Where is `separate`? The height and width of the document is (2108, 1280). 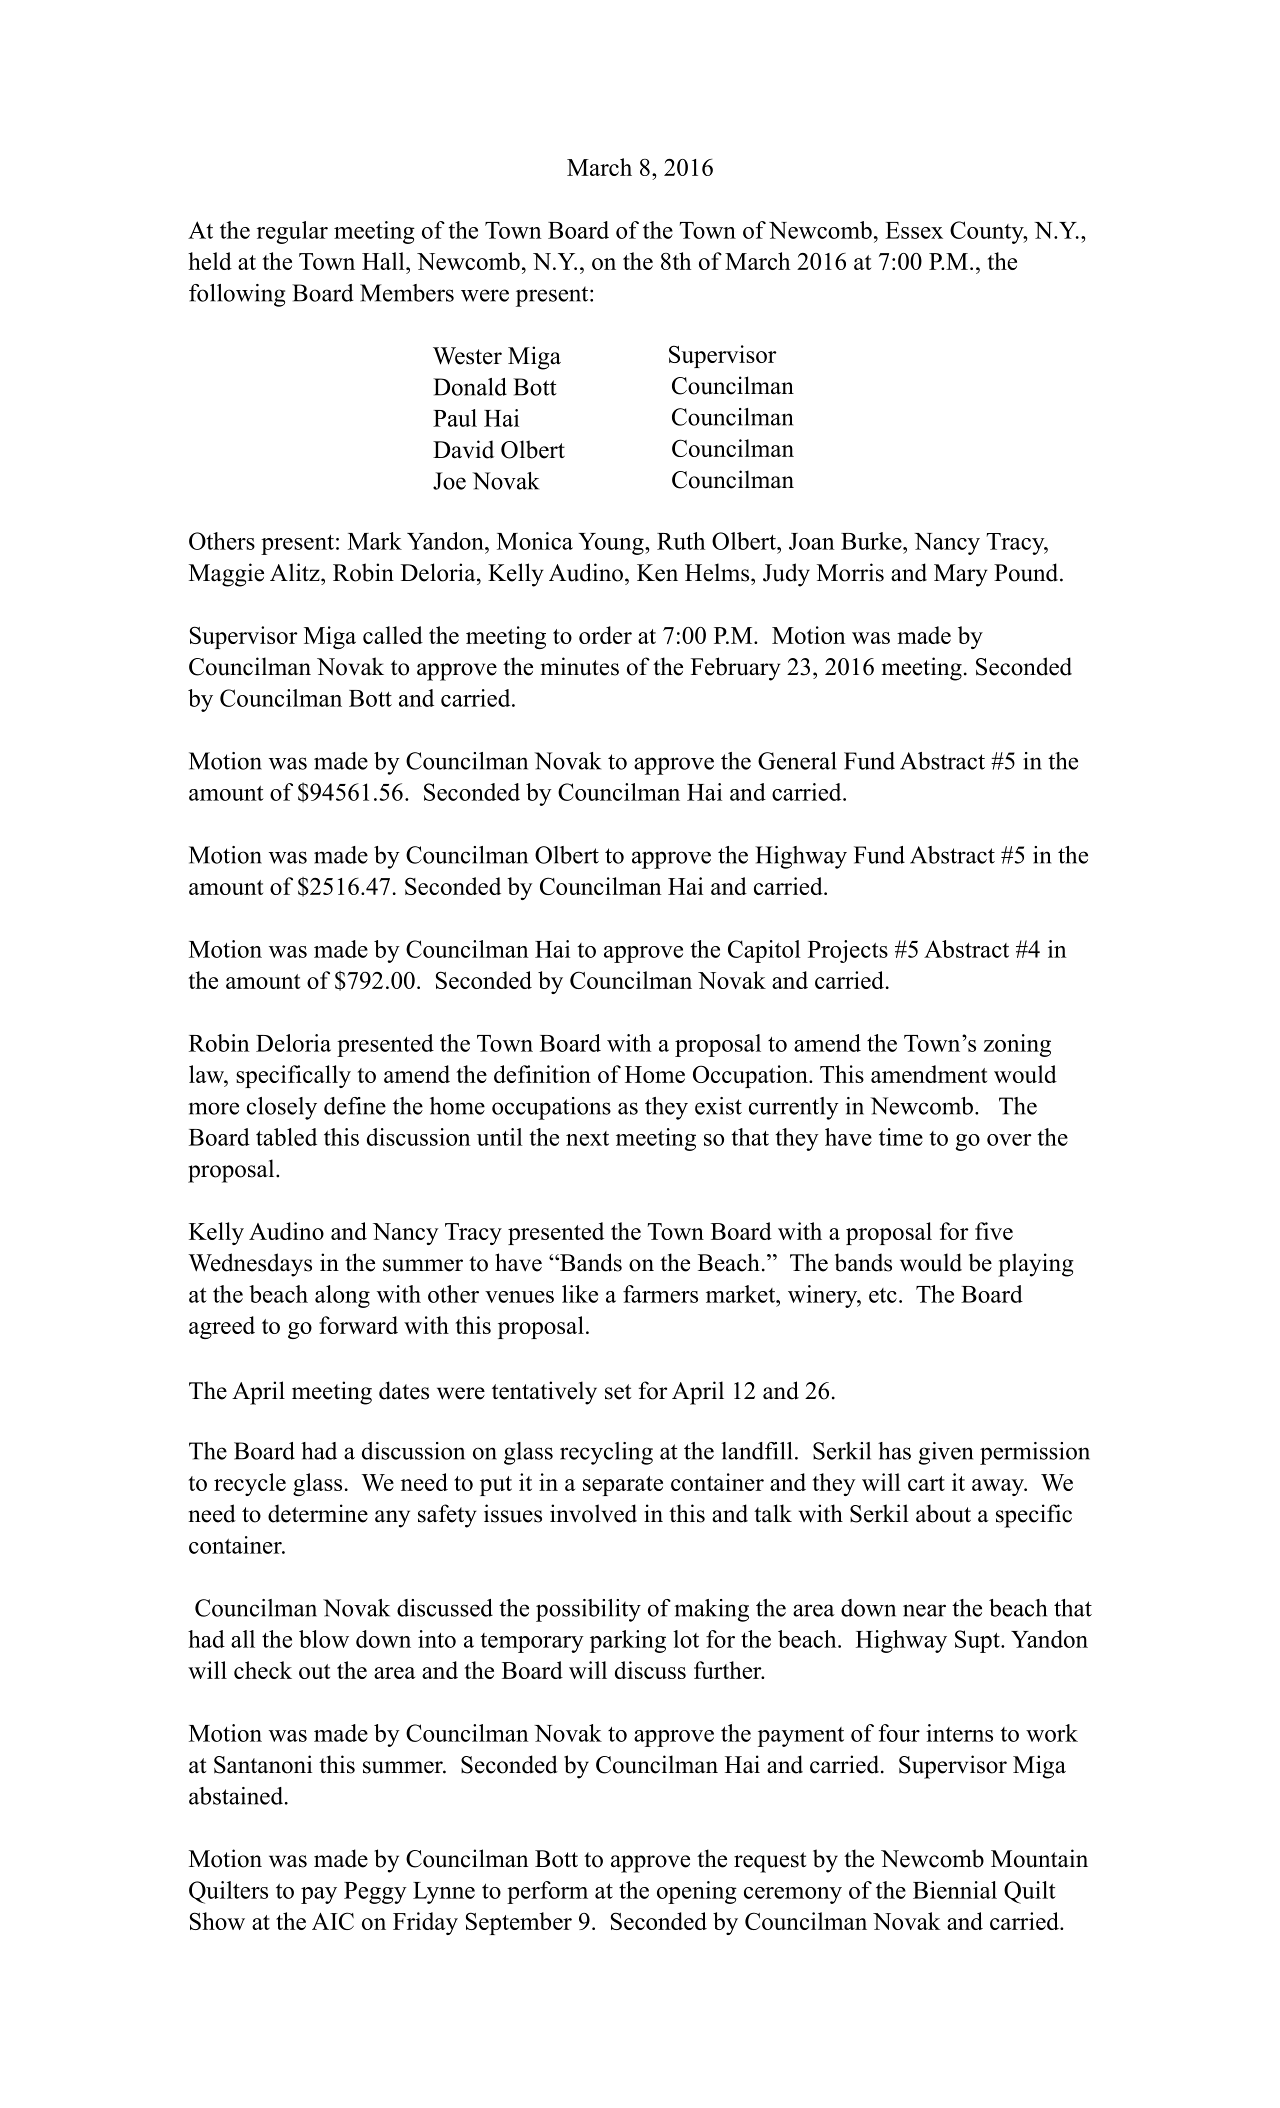 separate is located at coordinates (623, 1486).
